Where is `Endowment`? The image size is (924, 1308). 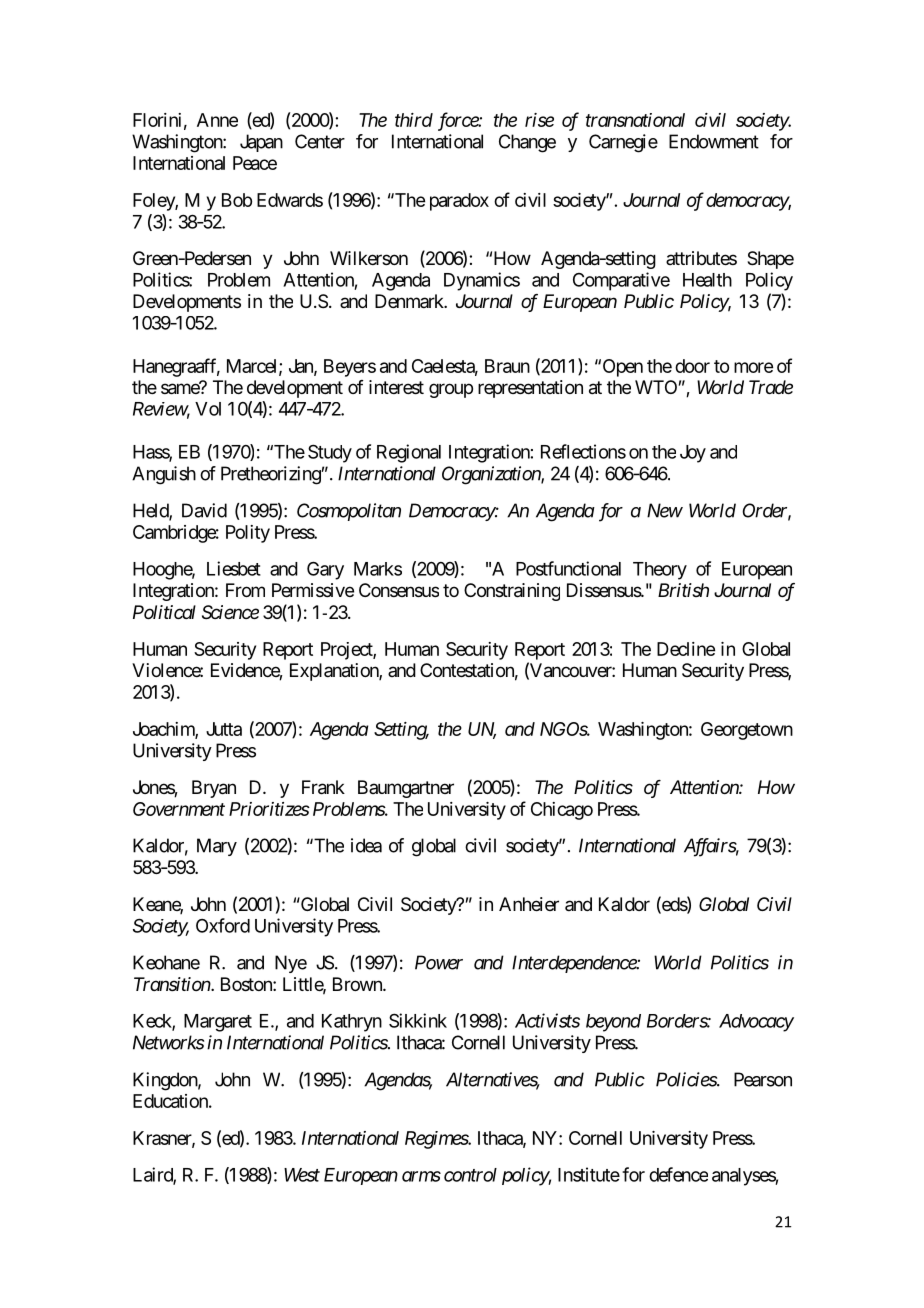
Endowment is located at coordinates (714, 141).
